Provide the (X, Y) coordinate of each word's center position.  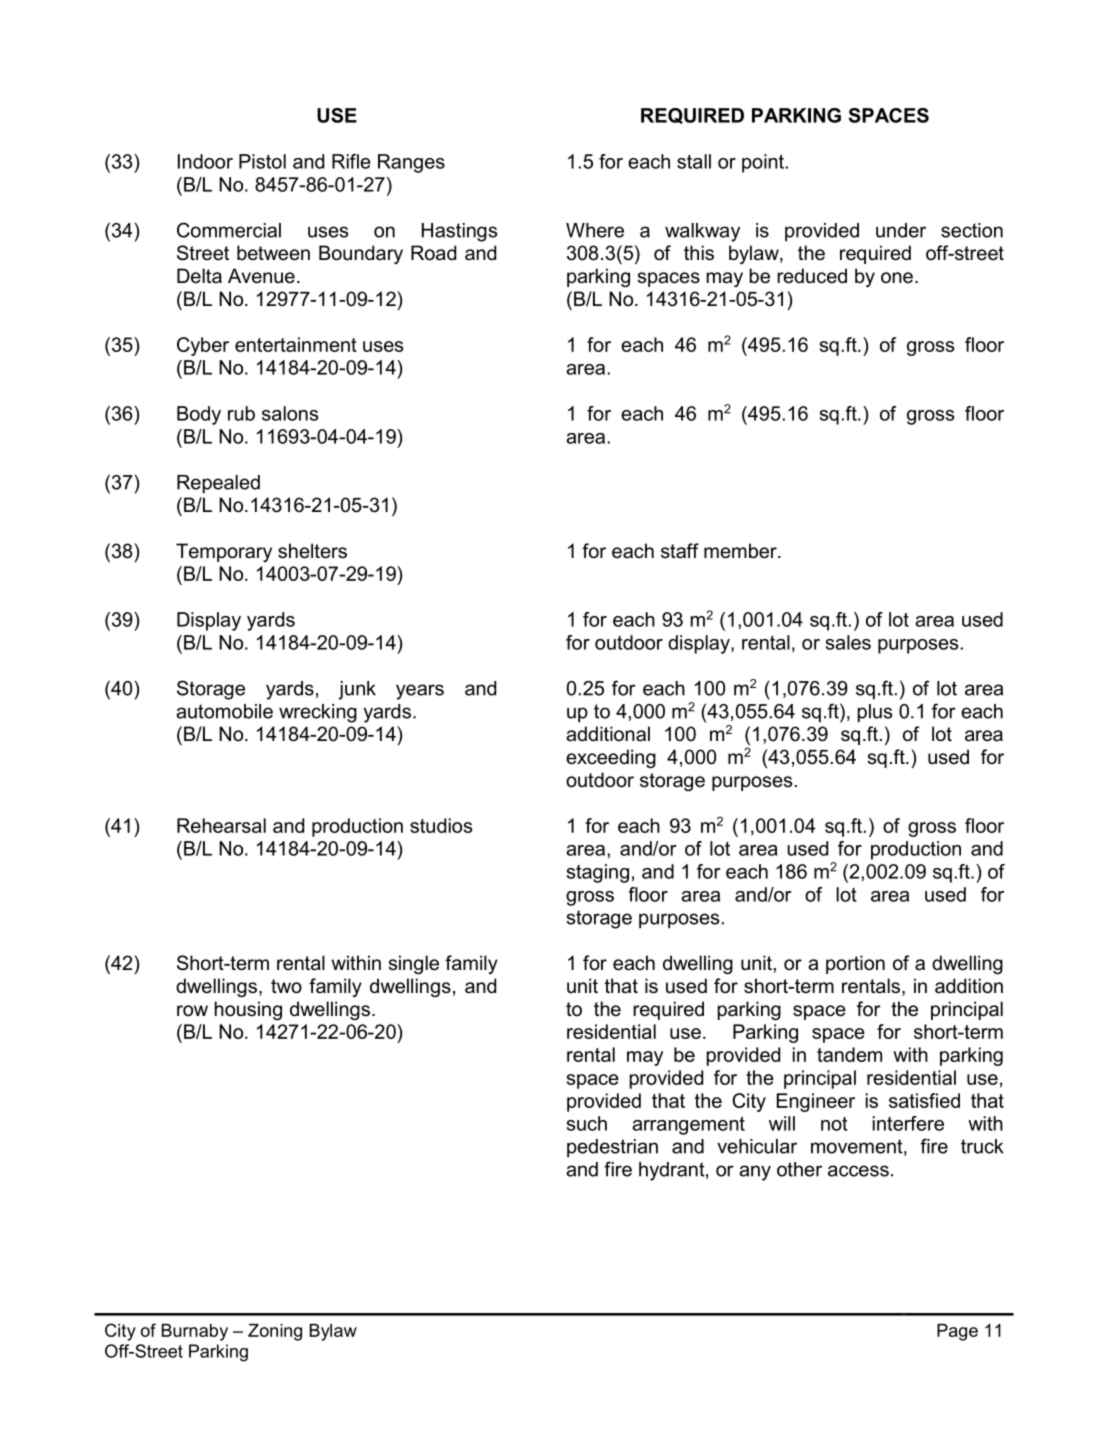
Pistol (262, 161)
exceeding (611, 758)
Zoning (275, 1332)
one (897, 278)
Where (595, 230)
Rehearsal (221, 825)
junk (357, 690)
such (587, 1123)
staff (680, 551)
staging (598, 873)
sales (848, 642)
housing (248, 1010)
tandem (849, 1054)
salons (290, 413)
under (901, 230)
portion (855, 964)
